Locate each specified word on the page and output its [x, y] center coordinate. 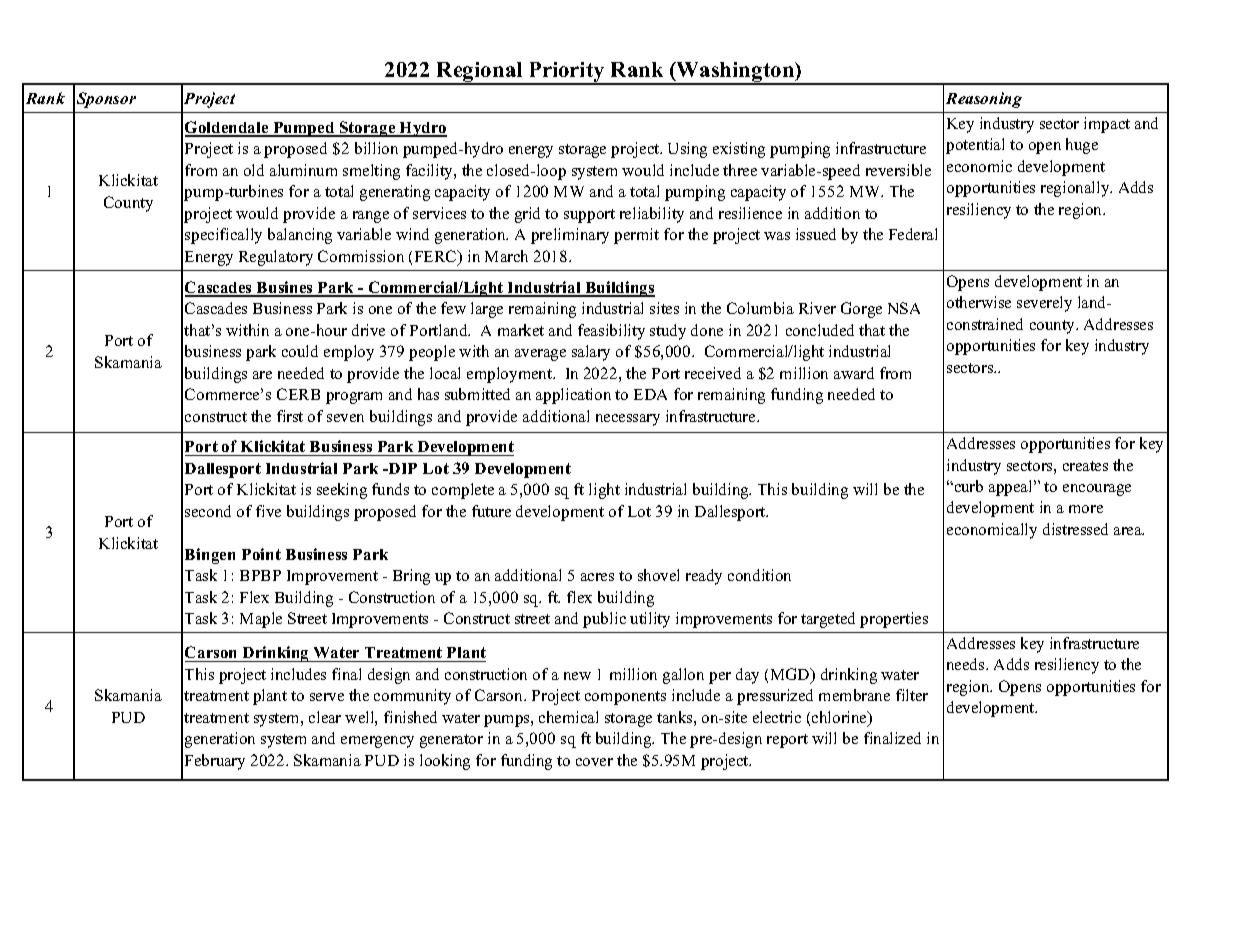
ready [704, 577]
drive [368, 330]
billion [376, 148]
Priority [566, 73]
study [668, 332]
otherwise [979, 302]
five [268, 511]
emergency [377, 742]
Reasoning [984, 100]
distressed [1075, 529]
